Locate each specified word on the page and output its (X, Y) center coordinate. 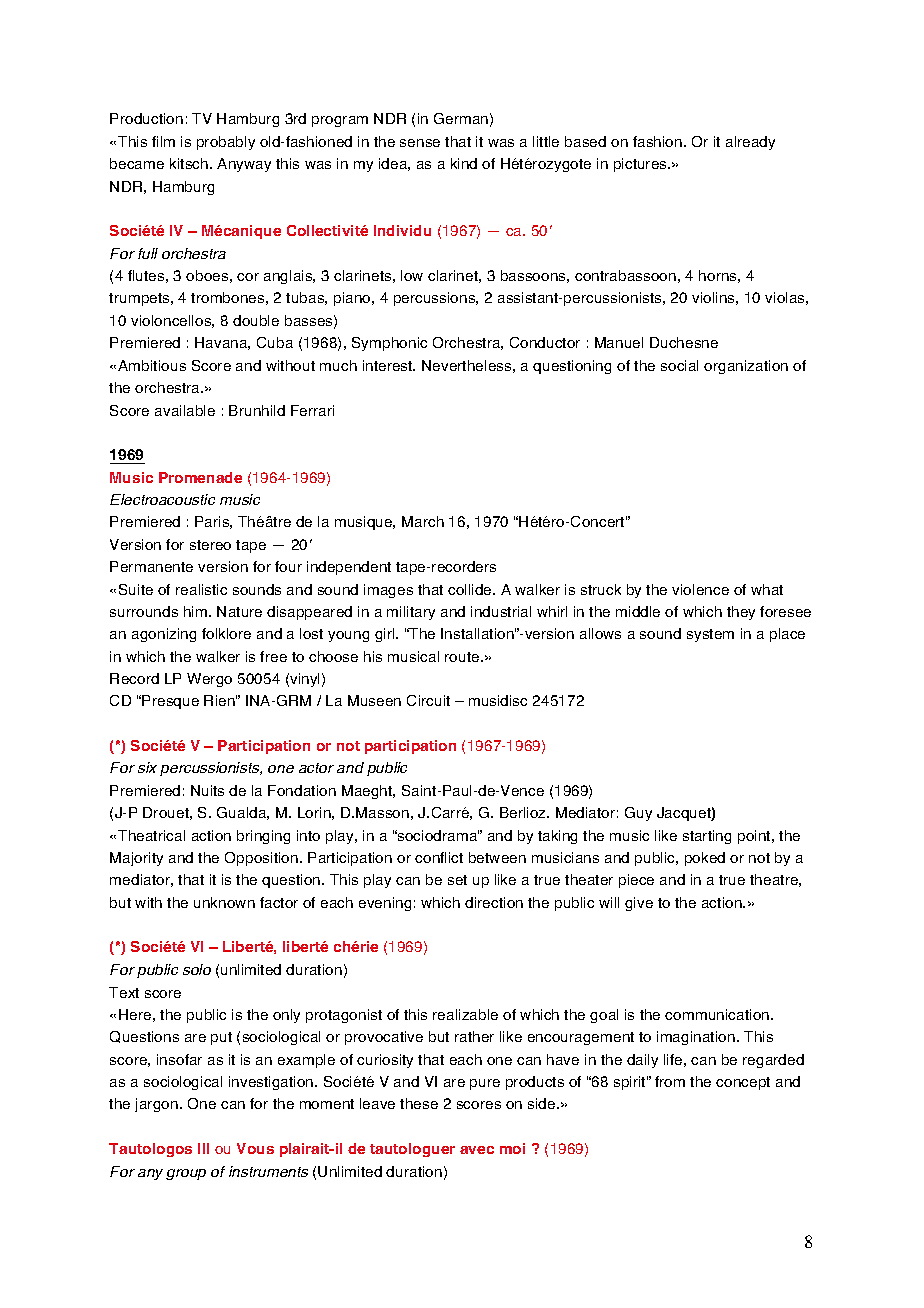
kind (464, 163)
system (710, 635)
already (750, 143)
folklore (226, 633)
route (463, 657)
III (203, 1148)
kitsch (190, 163)
